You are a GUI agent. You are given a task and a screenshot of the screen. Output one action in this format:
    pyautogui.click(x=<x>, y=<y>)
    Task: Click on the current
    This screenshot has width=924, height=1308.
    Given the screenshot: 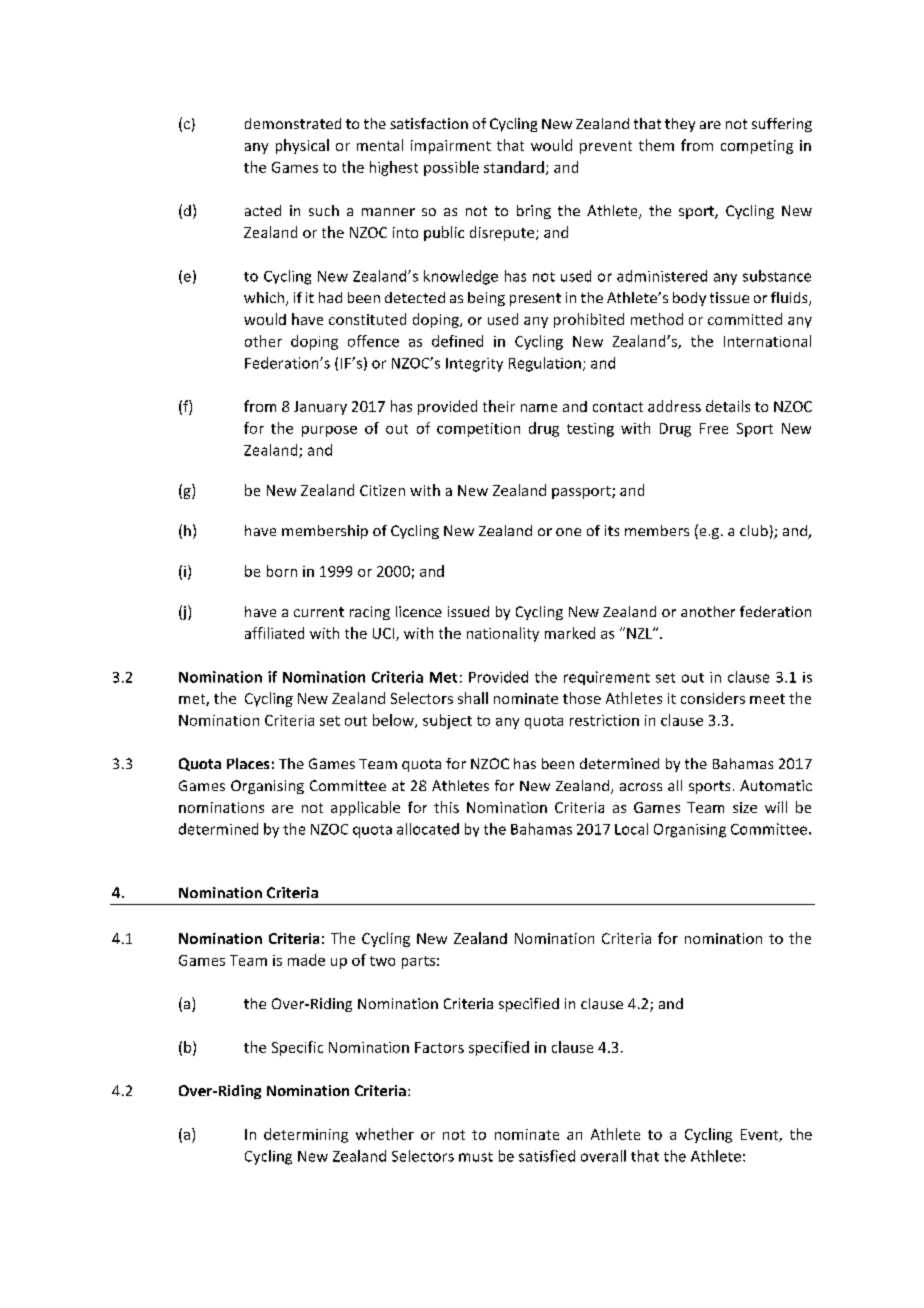 What is the action you would take?
    pyautogui.click(x=319, y=612)
